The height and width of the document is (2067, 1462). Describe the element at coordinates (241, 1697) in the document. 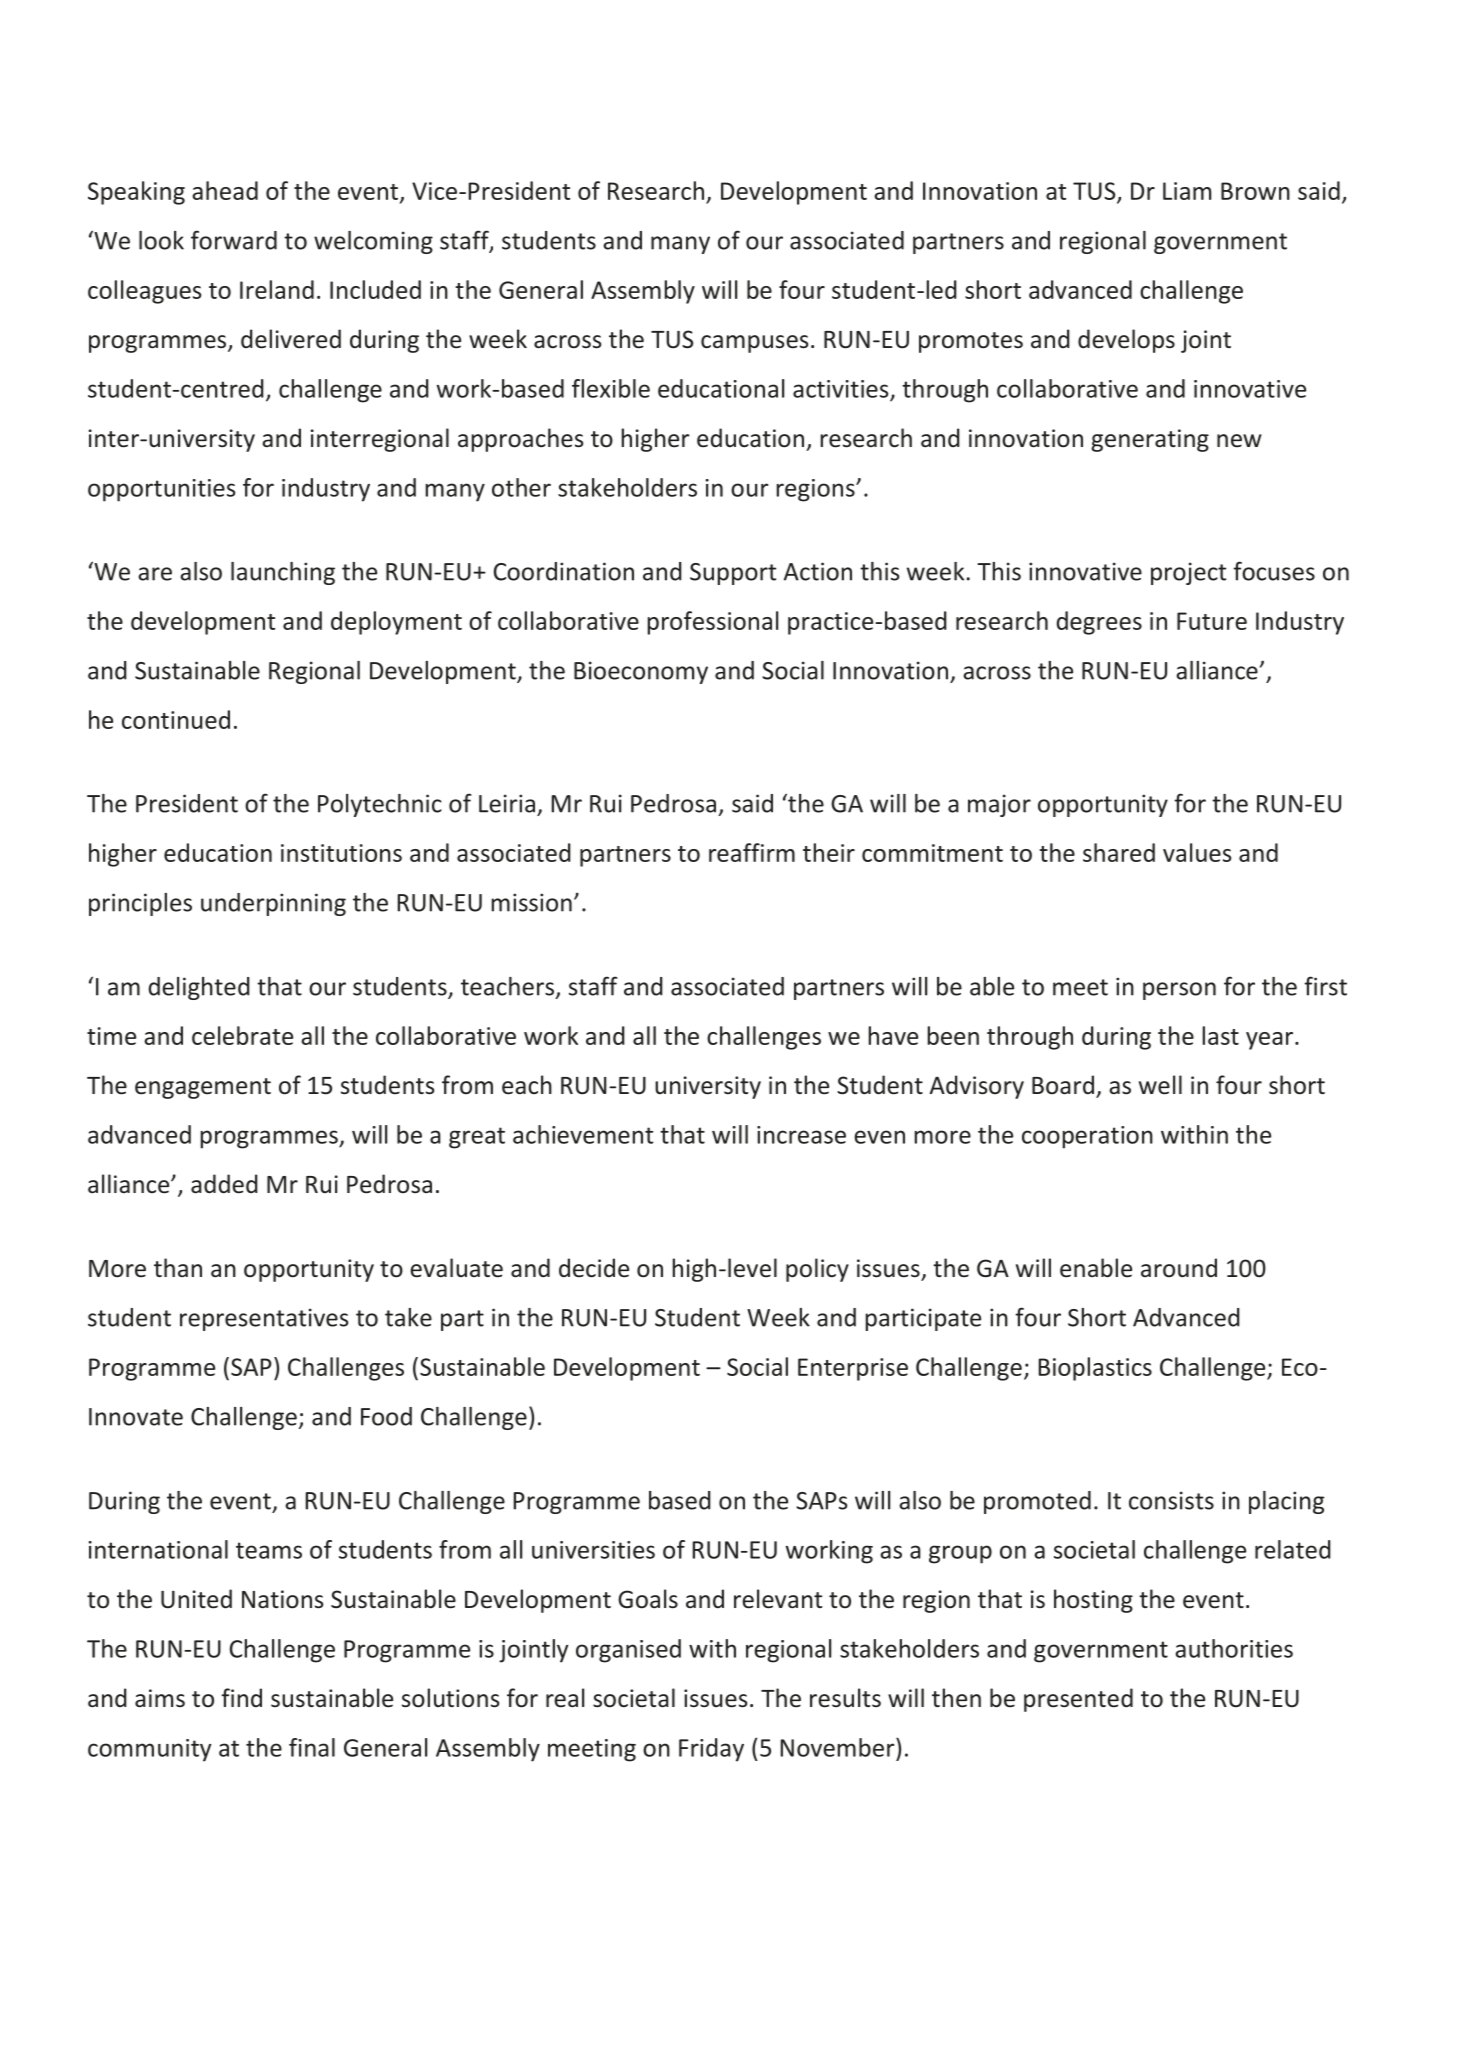

I see `find` at that location.
